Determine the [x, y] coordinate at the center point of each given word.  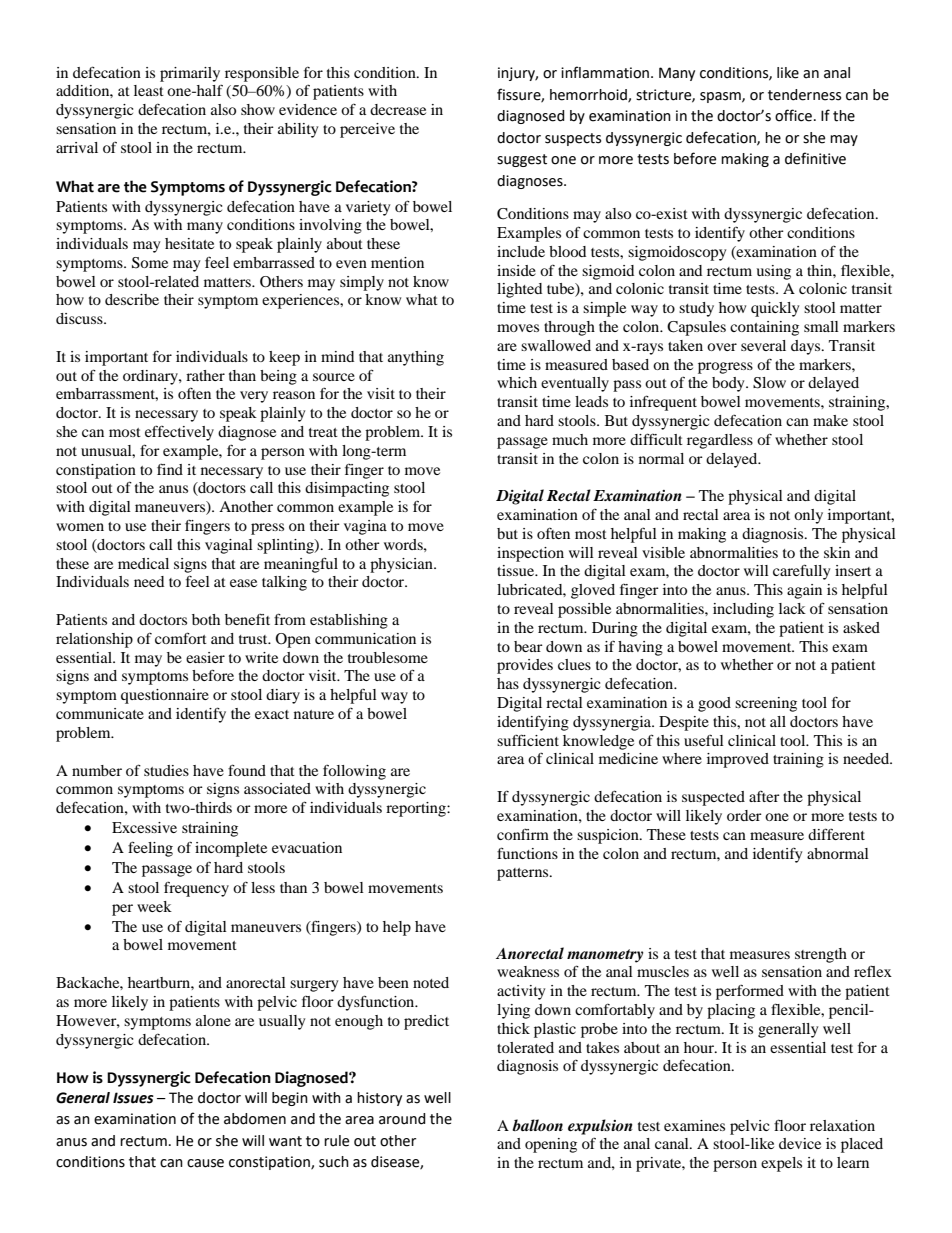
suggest [522, 160]
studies [166, 770]
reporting [417, 809]
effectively [179, 433]
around [402, 1119]
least [149, 90]
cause [205, 1163]
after [764, 796]
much [570, 439]
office [793, 115]
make [830, 420]
